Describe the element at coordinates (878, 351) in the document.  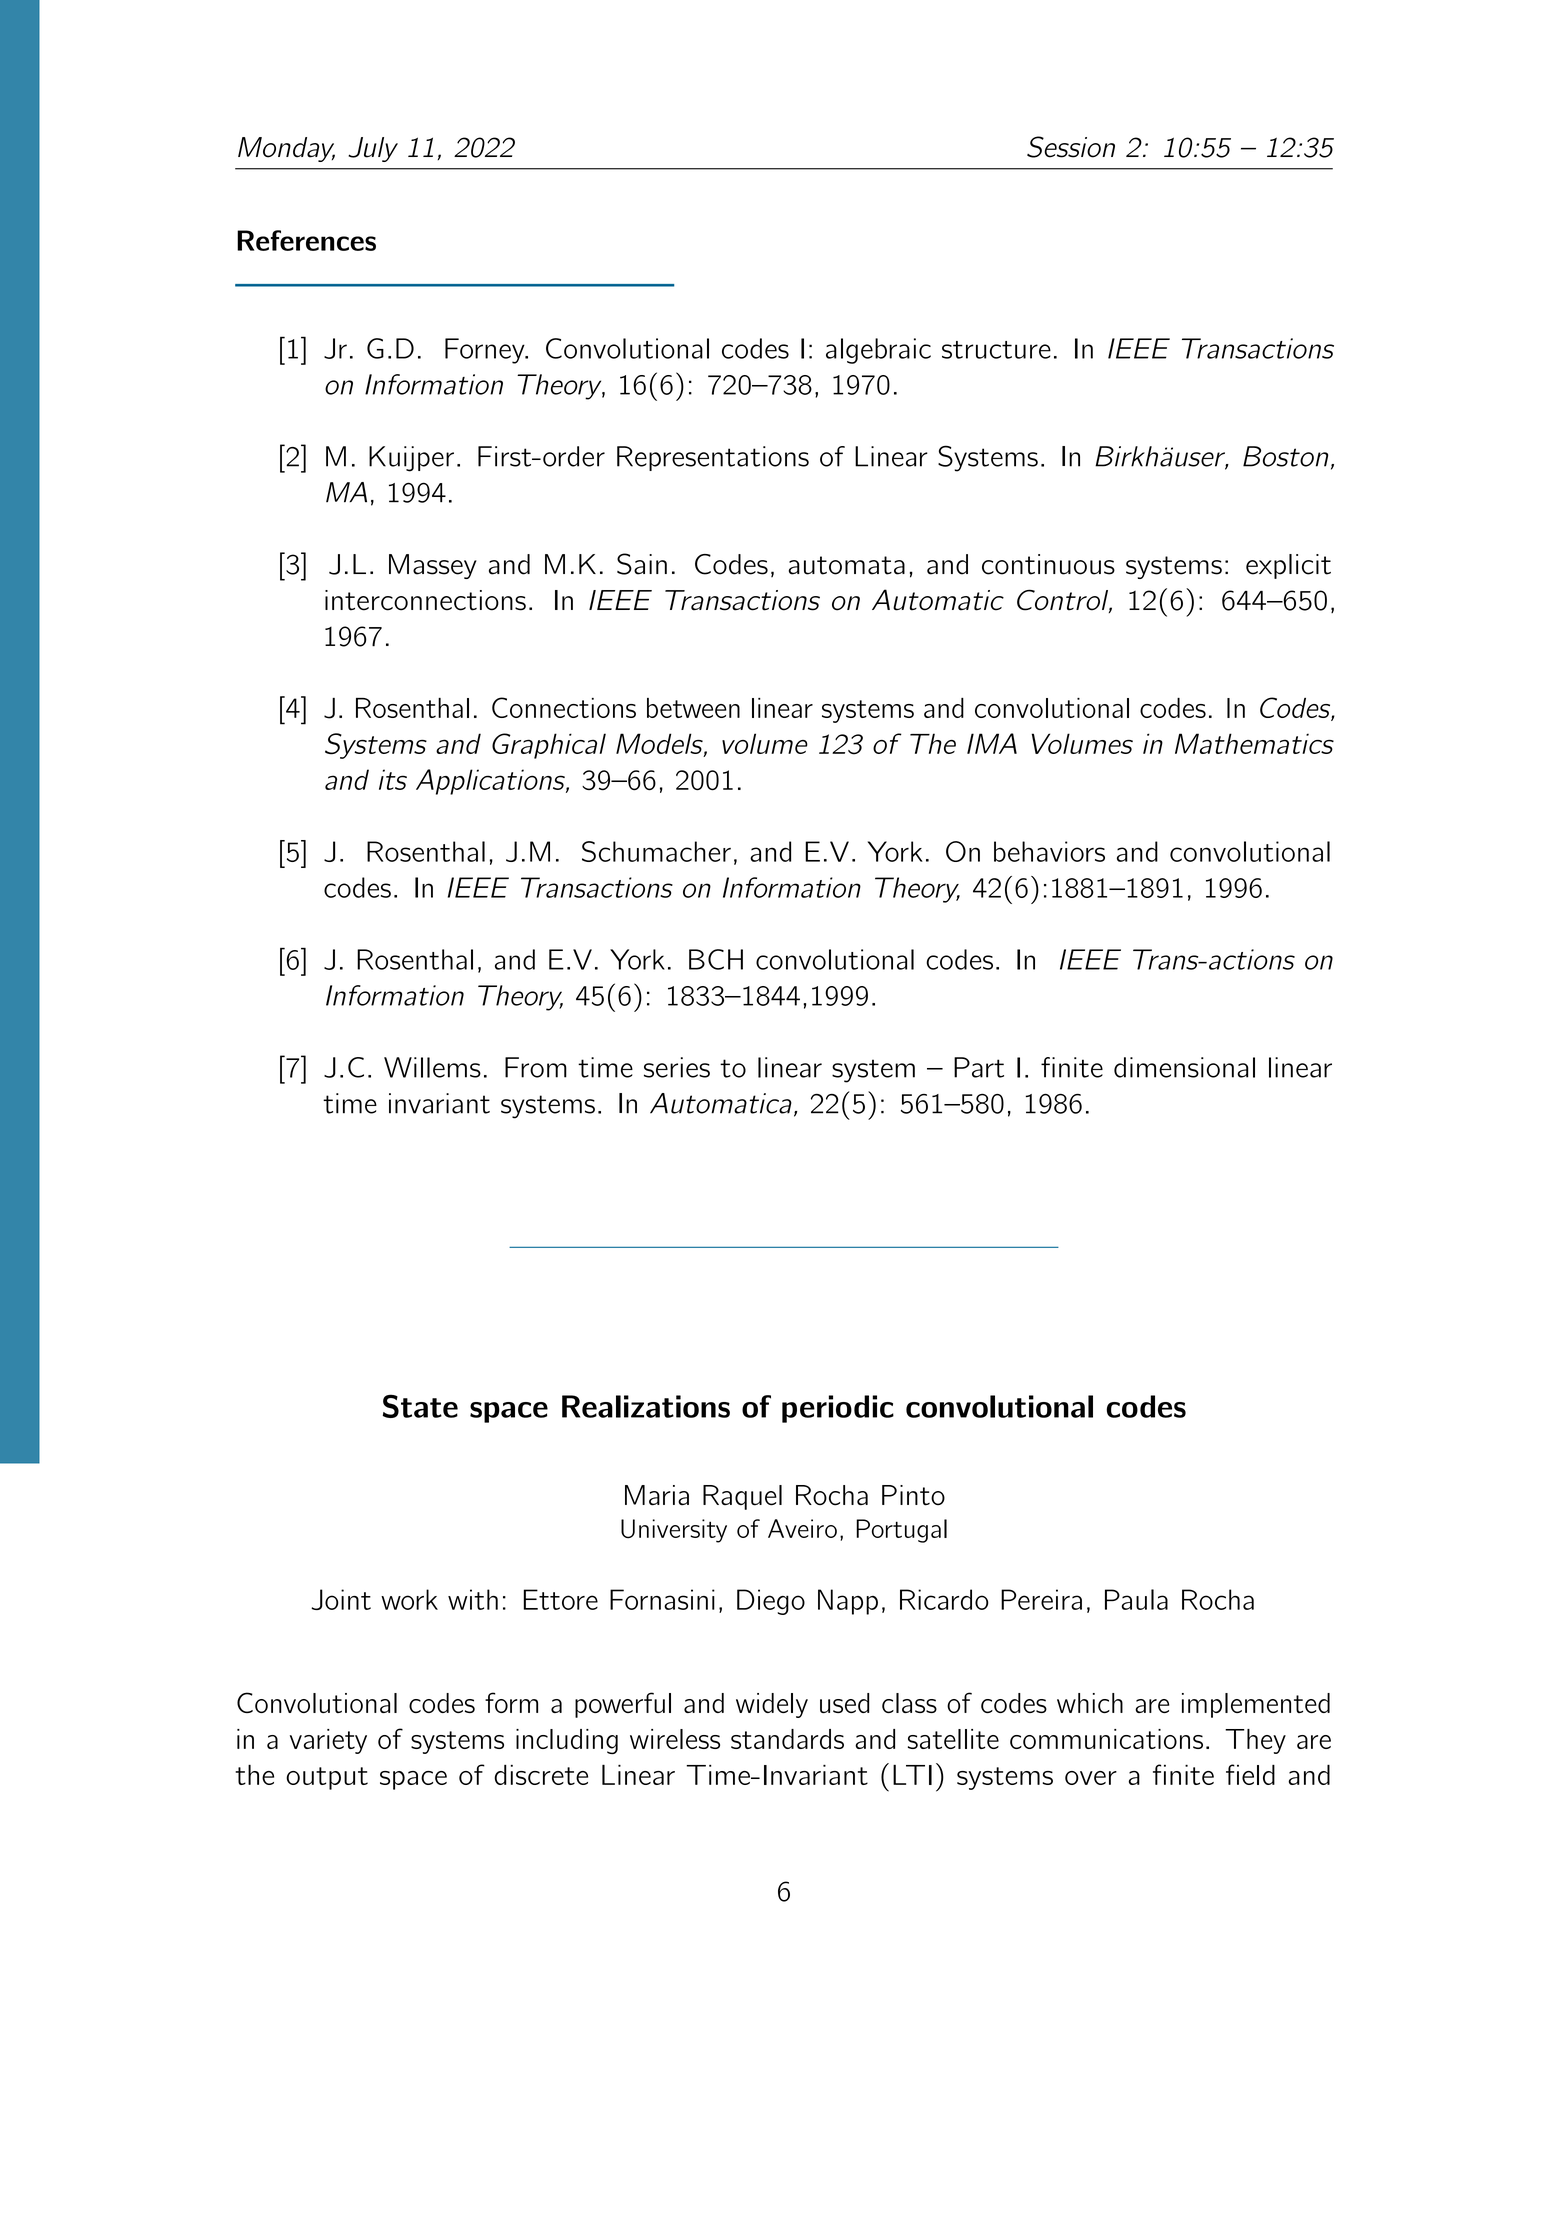
I see `algebraic` at that location.
